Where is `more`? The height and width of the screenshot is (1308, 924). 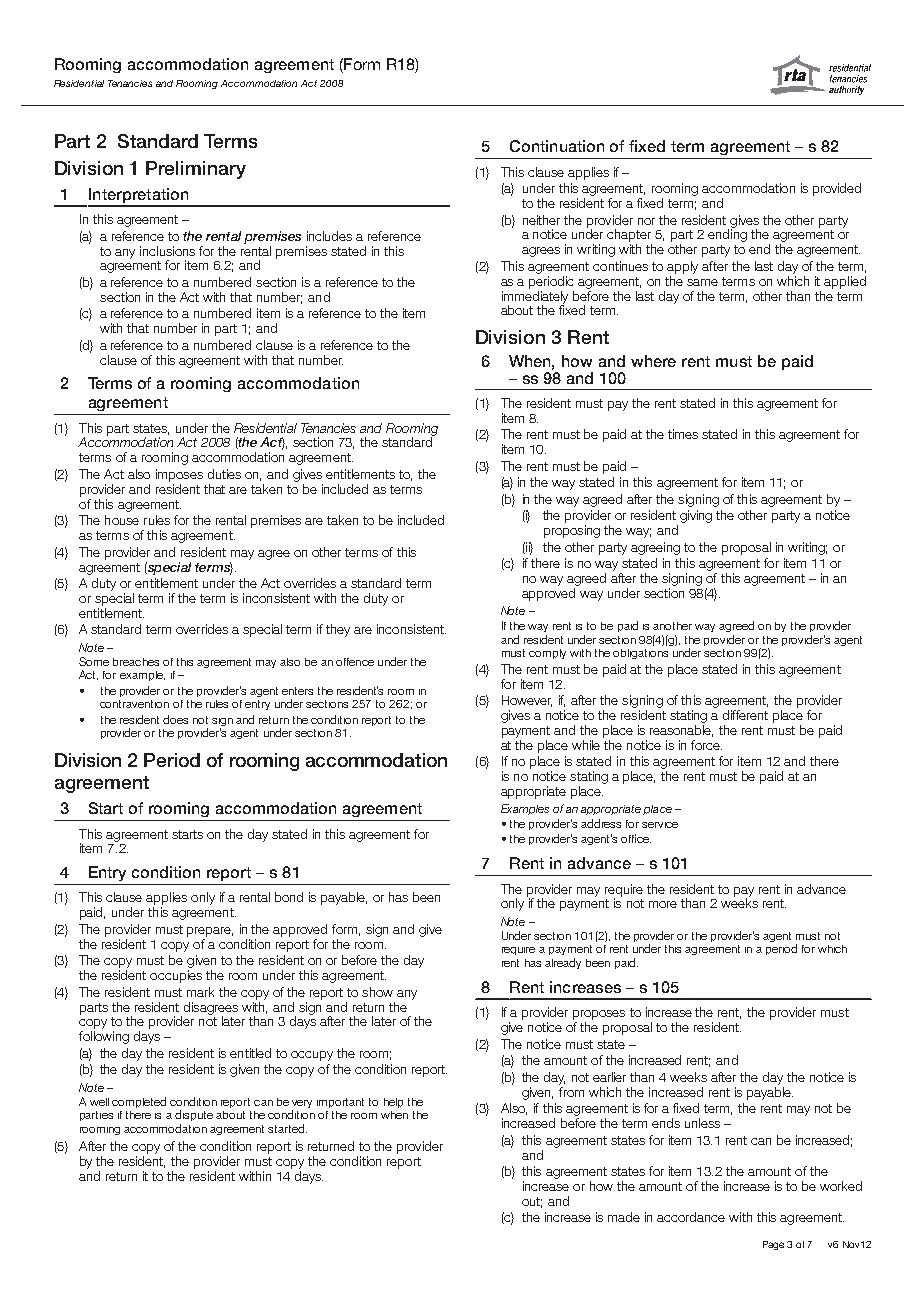
more is located at coordinates (663, 904).
